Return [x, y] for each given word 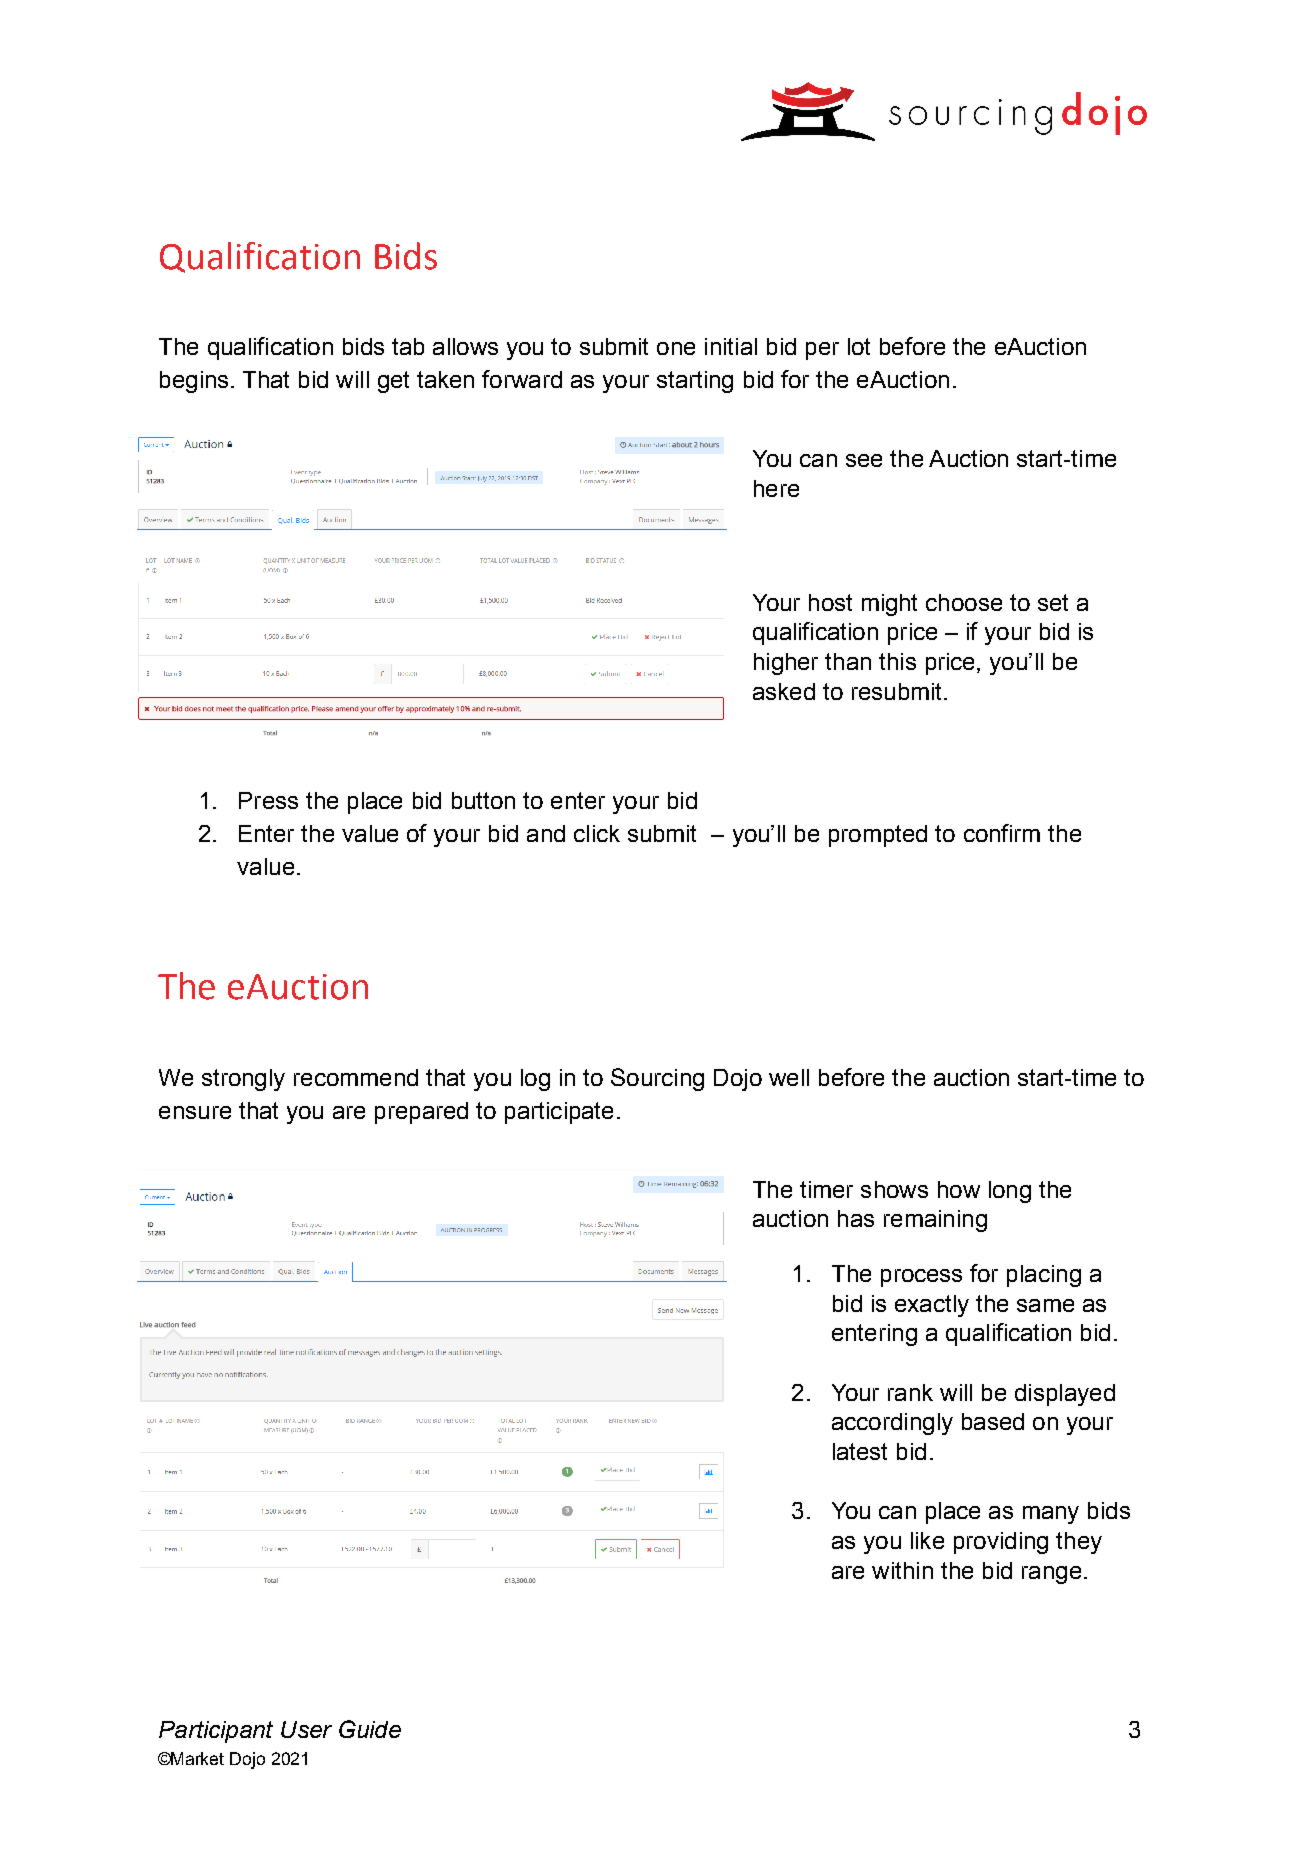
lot [859, 346]
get [393, 382]
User [306, 1729]
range [1051, 1575]
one [676, 348]
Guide [370, 1729]
